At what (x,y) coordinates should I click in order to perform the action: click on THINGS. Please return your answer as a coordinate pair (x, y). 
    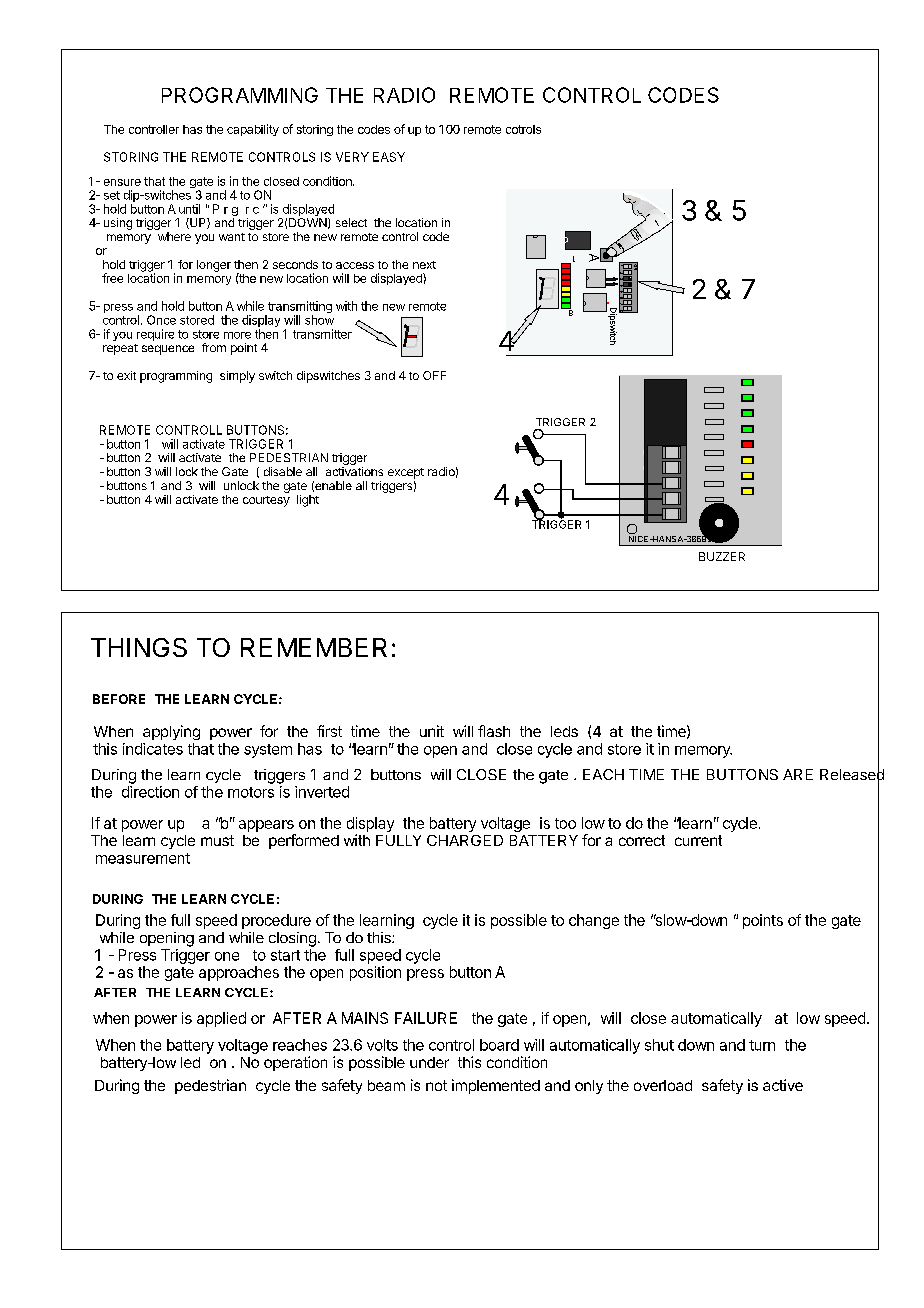
    Looking at the image, I should click on (139, 647).
